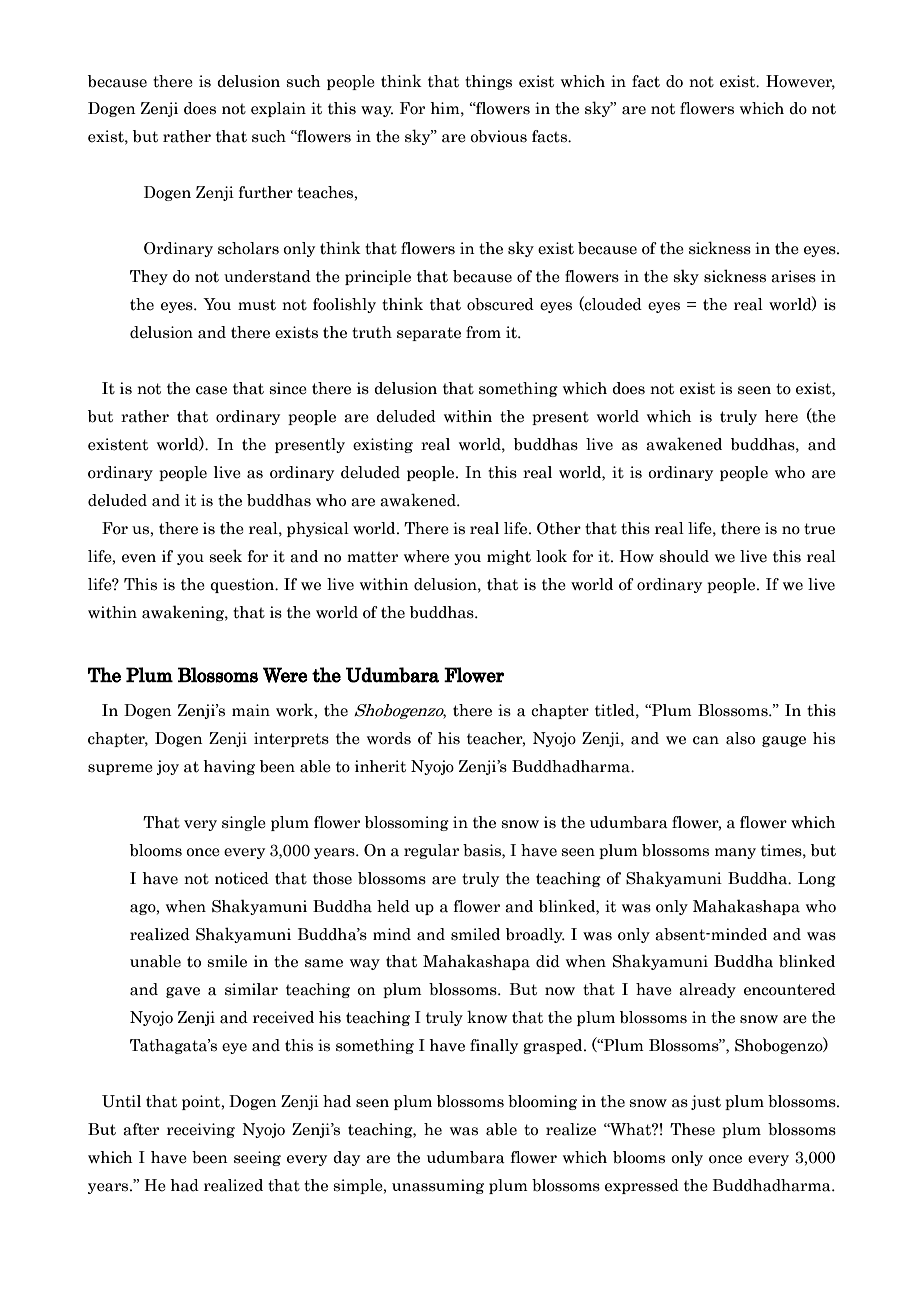 The height and width of the screenshot is (1308, 924). Describe the element at coordinates (438, 1186) in the screenshot. I see `unassuming` at that location.
